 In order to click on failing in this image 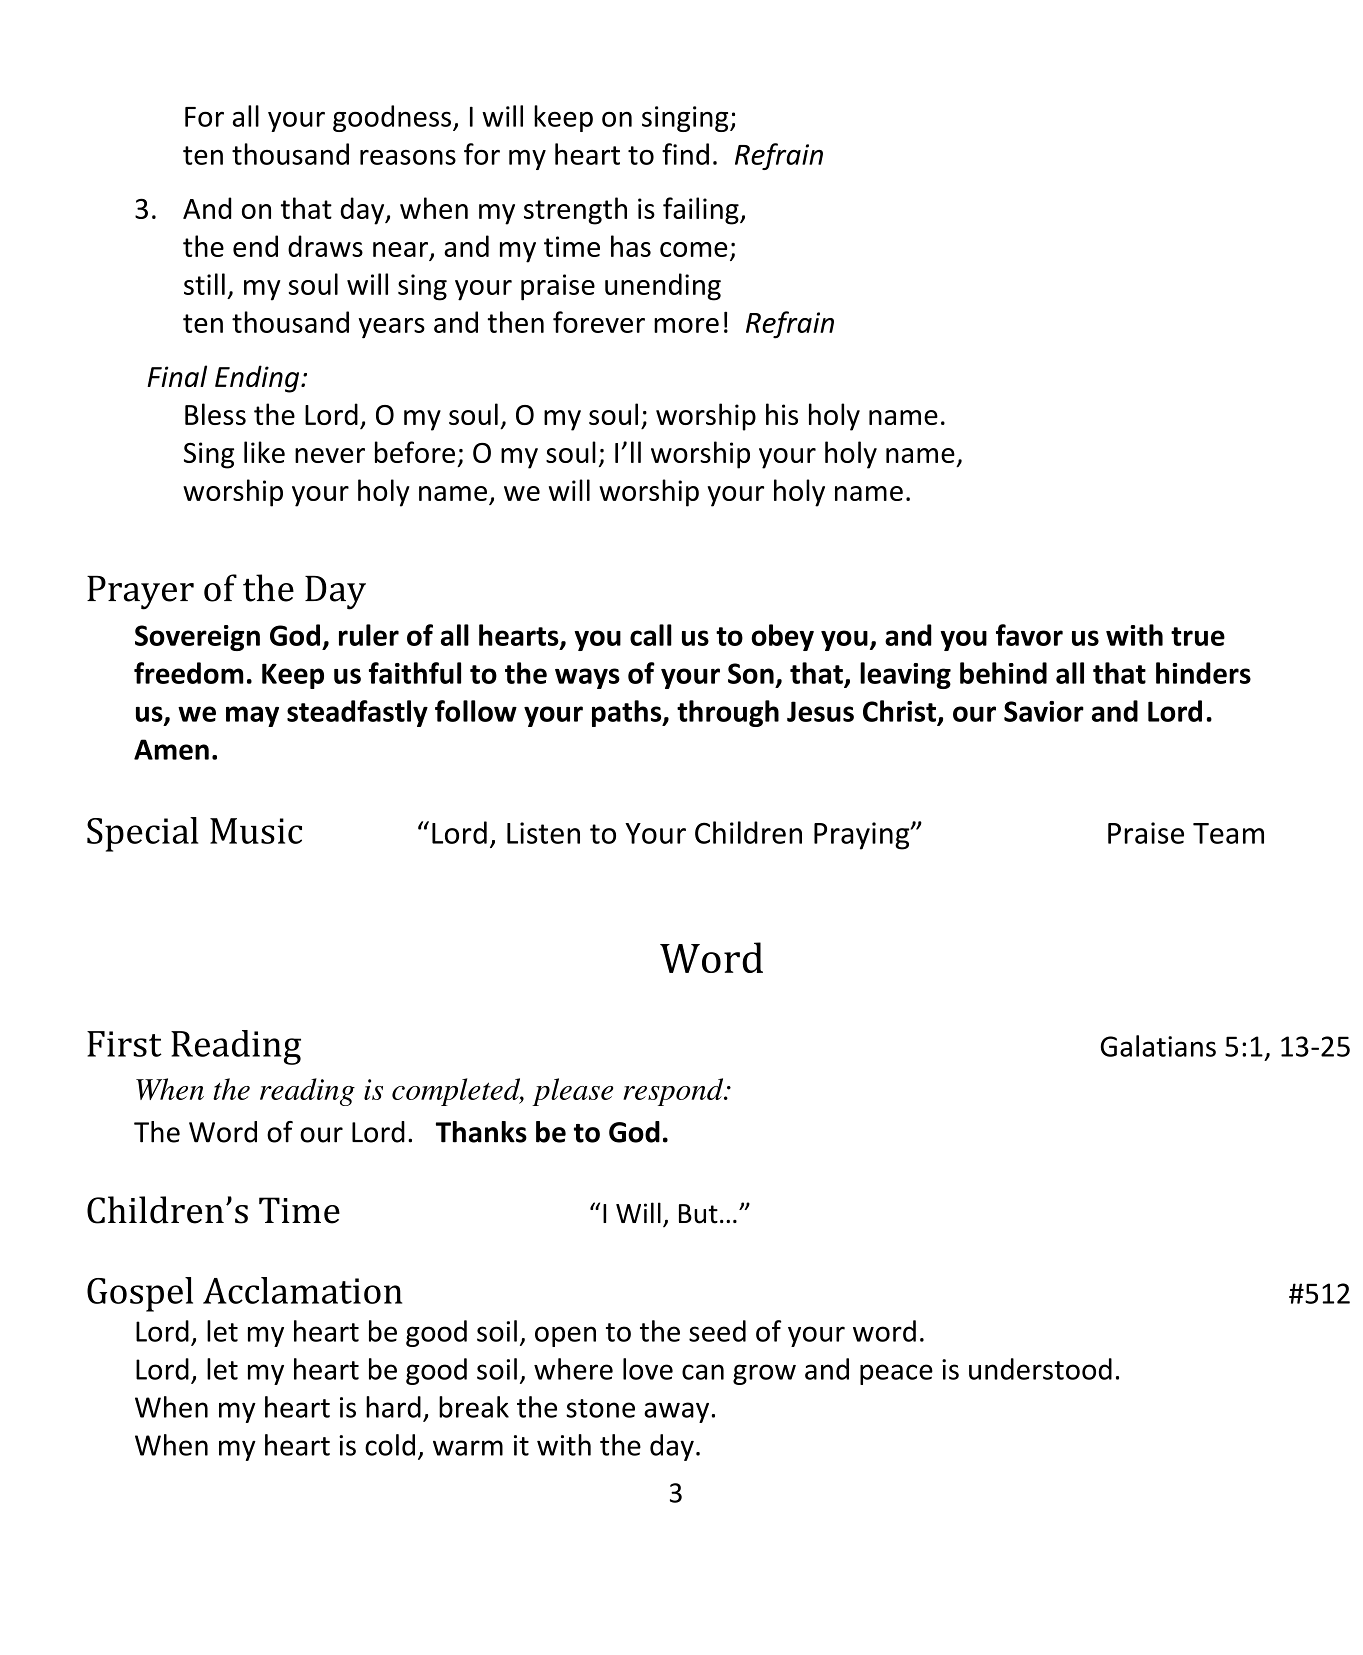, I will do `click(702, 211)`.
